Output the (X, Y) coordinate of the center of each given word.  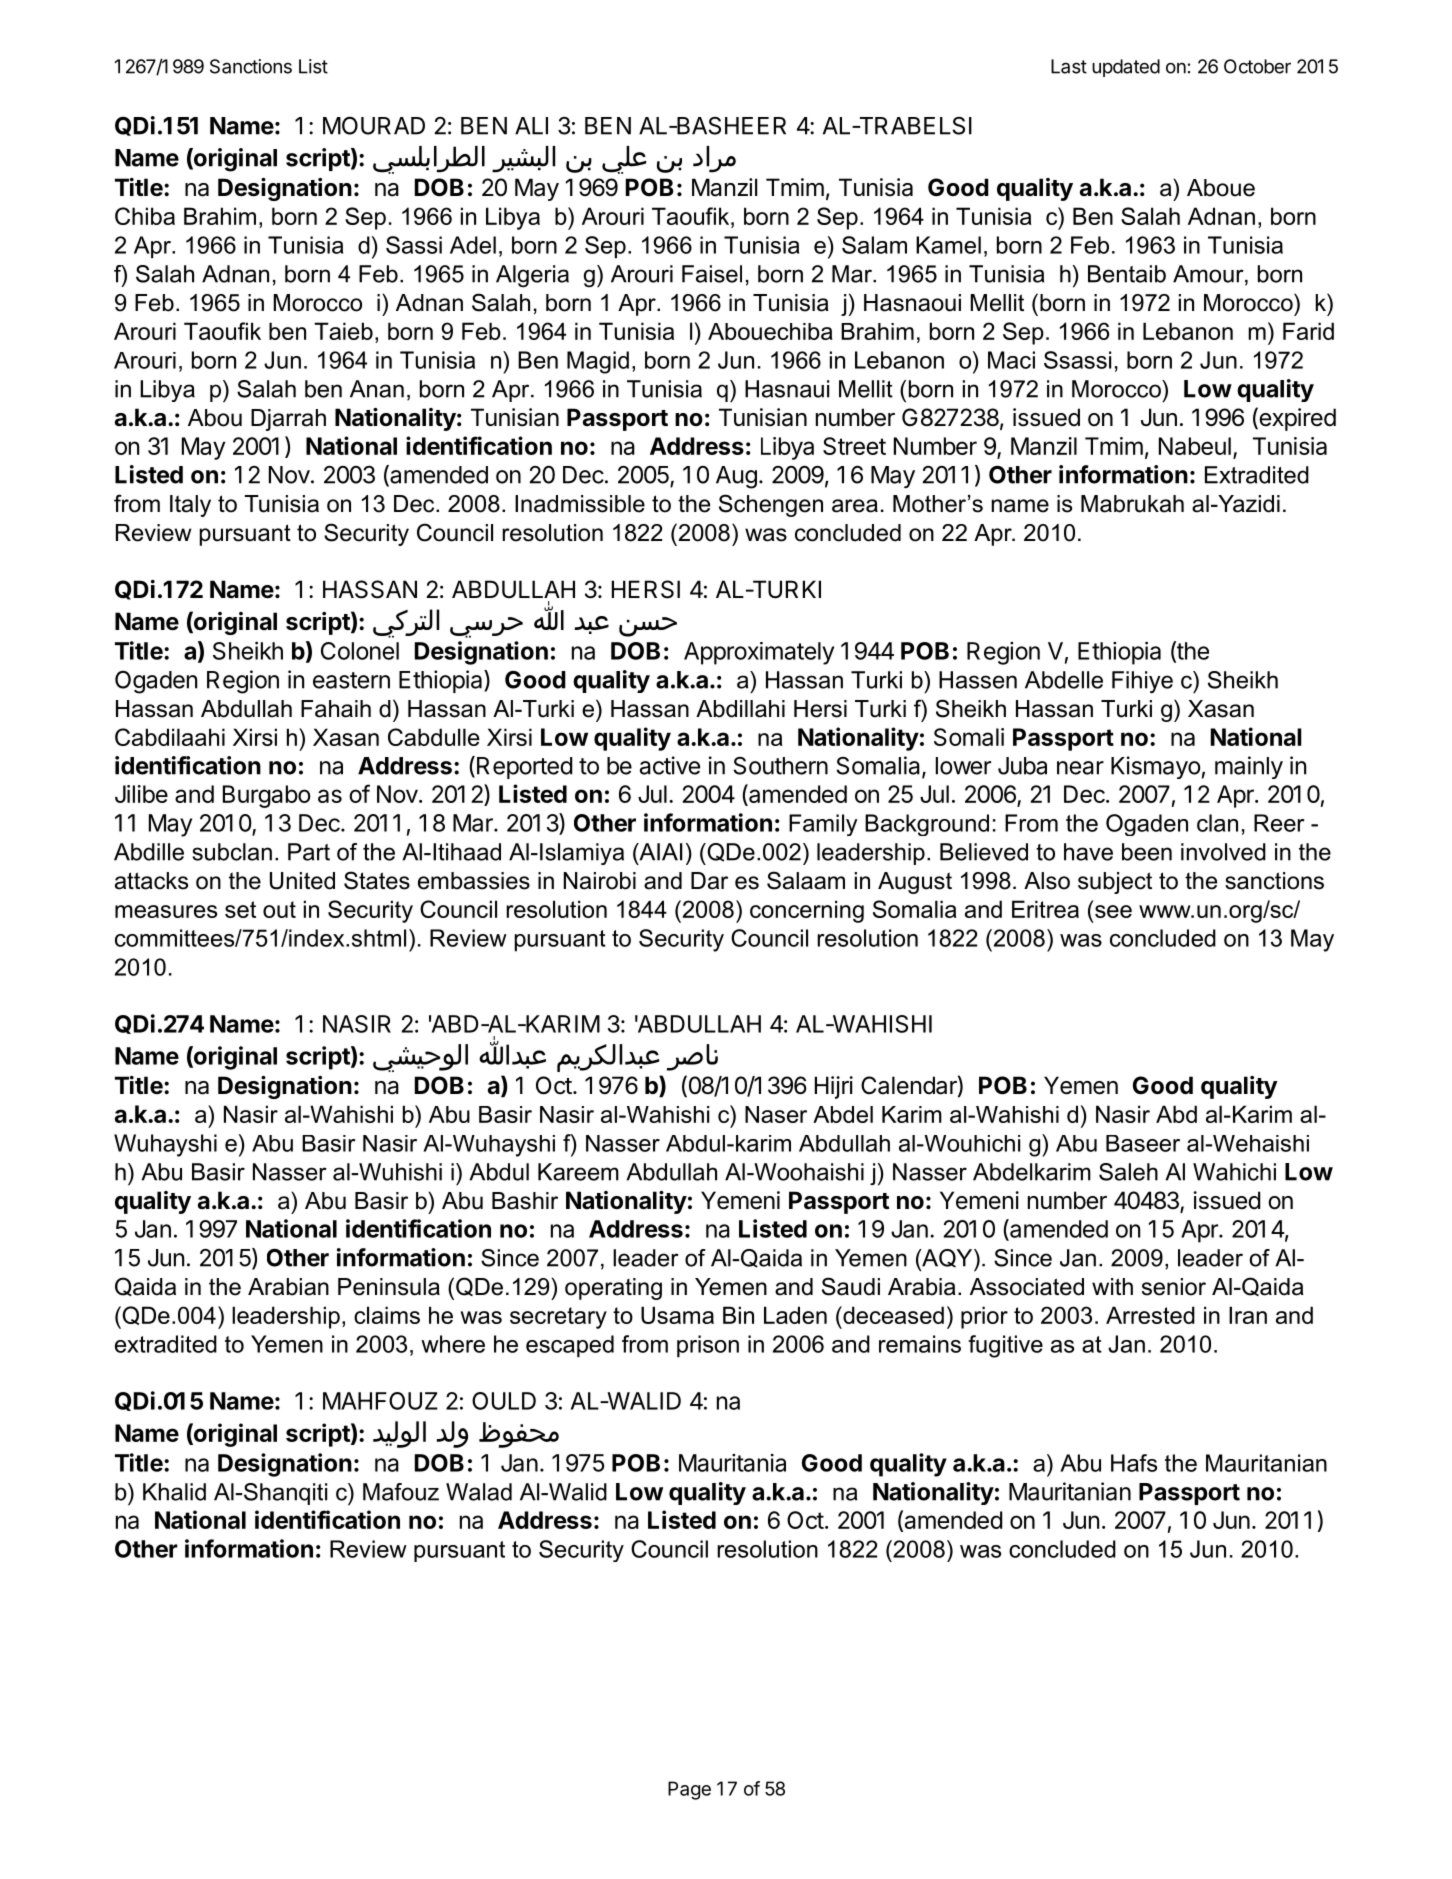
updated (1126, 68)
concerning (807, 911)
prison (708, 1346)
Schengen (771, 505)
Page (689, 1790)
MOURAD (374, 125)
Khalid (174, 1492)
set (240, 909)
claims (387, 1315)
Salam (874, 245)
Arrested (1150, 1315)
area (855, 506)
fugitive (1005, 1346)
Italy (190, 506)
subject (1115, 883)
